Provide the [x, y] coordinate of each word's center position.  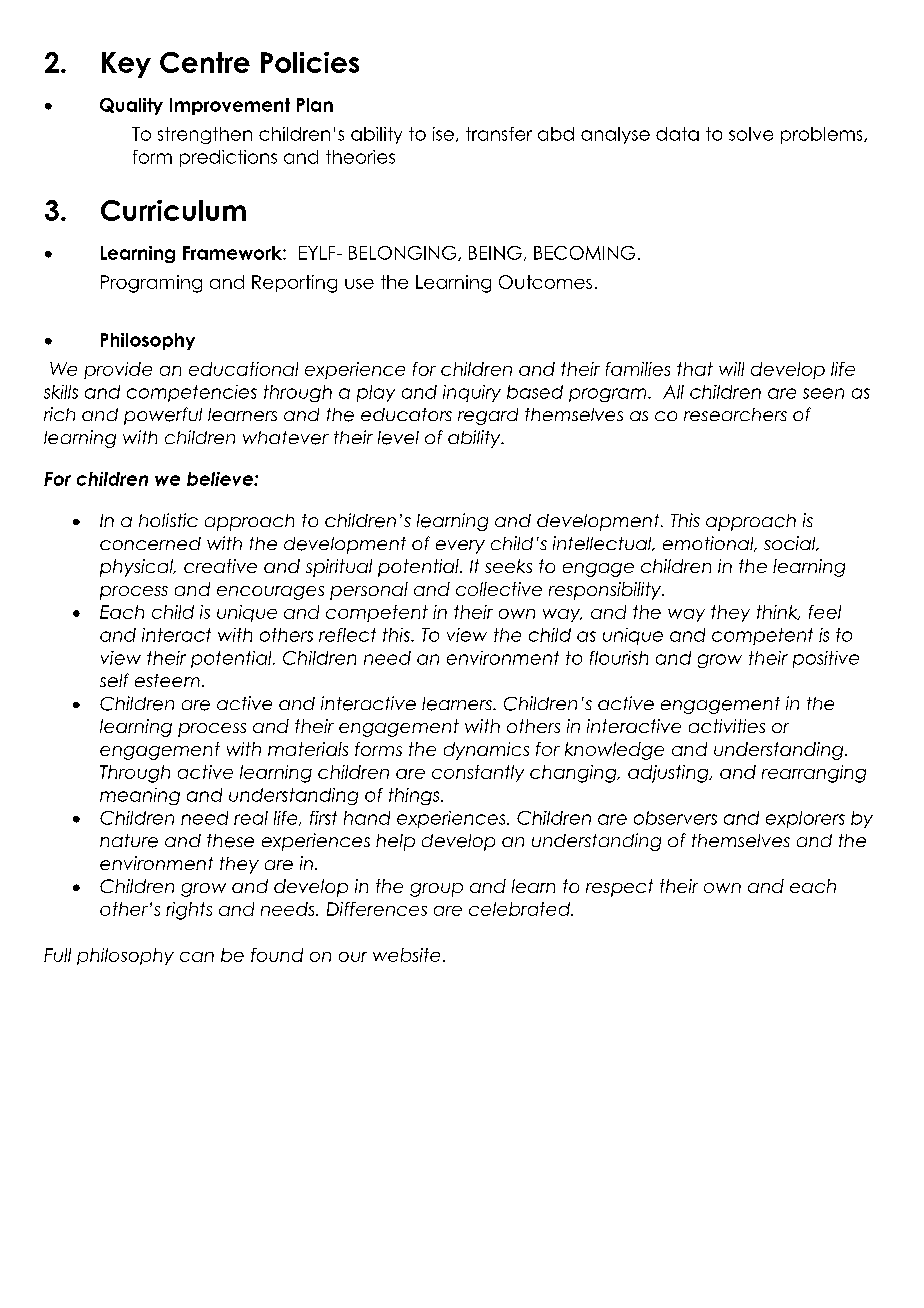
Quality [131, 106]
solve [751, 134]
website [406, 955]
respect [619, 888]
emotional [709, 544]
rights [189, 911]
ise [443, 134]
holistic [168, 520]
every [460, 547]
